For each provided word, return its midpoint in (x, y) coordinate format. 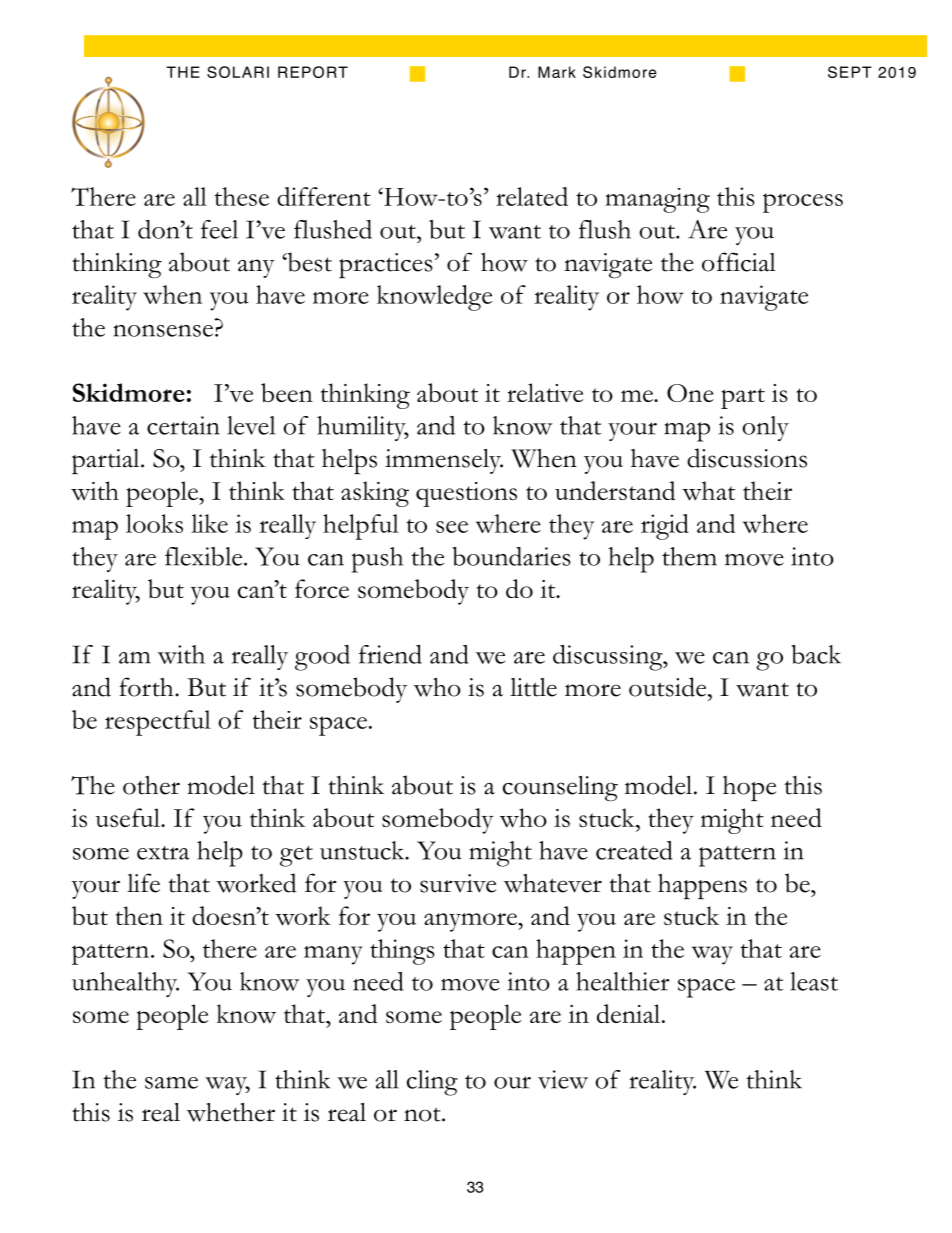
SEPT (850, 72)
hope (749, 788)
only (765, 428)
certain (183, 425)
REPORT (313, 72)
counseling (560, 789)
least (814, 981)
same (171, 1082)
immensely (444, 461)
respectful (158, 723)
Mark (557, 72)
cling (432, 1083)
